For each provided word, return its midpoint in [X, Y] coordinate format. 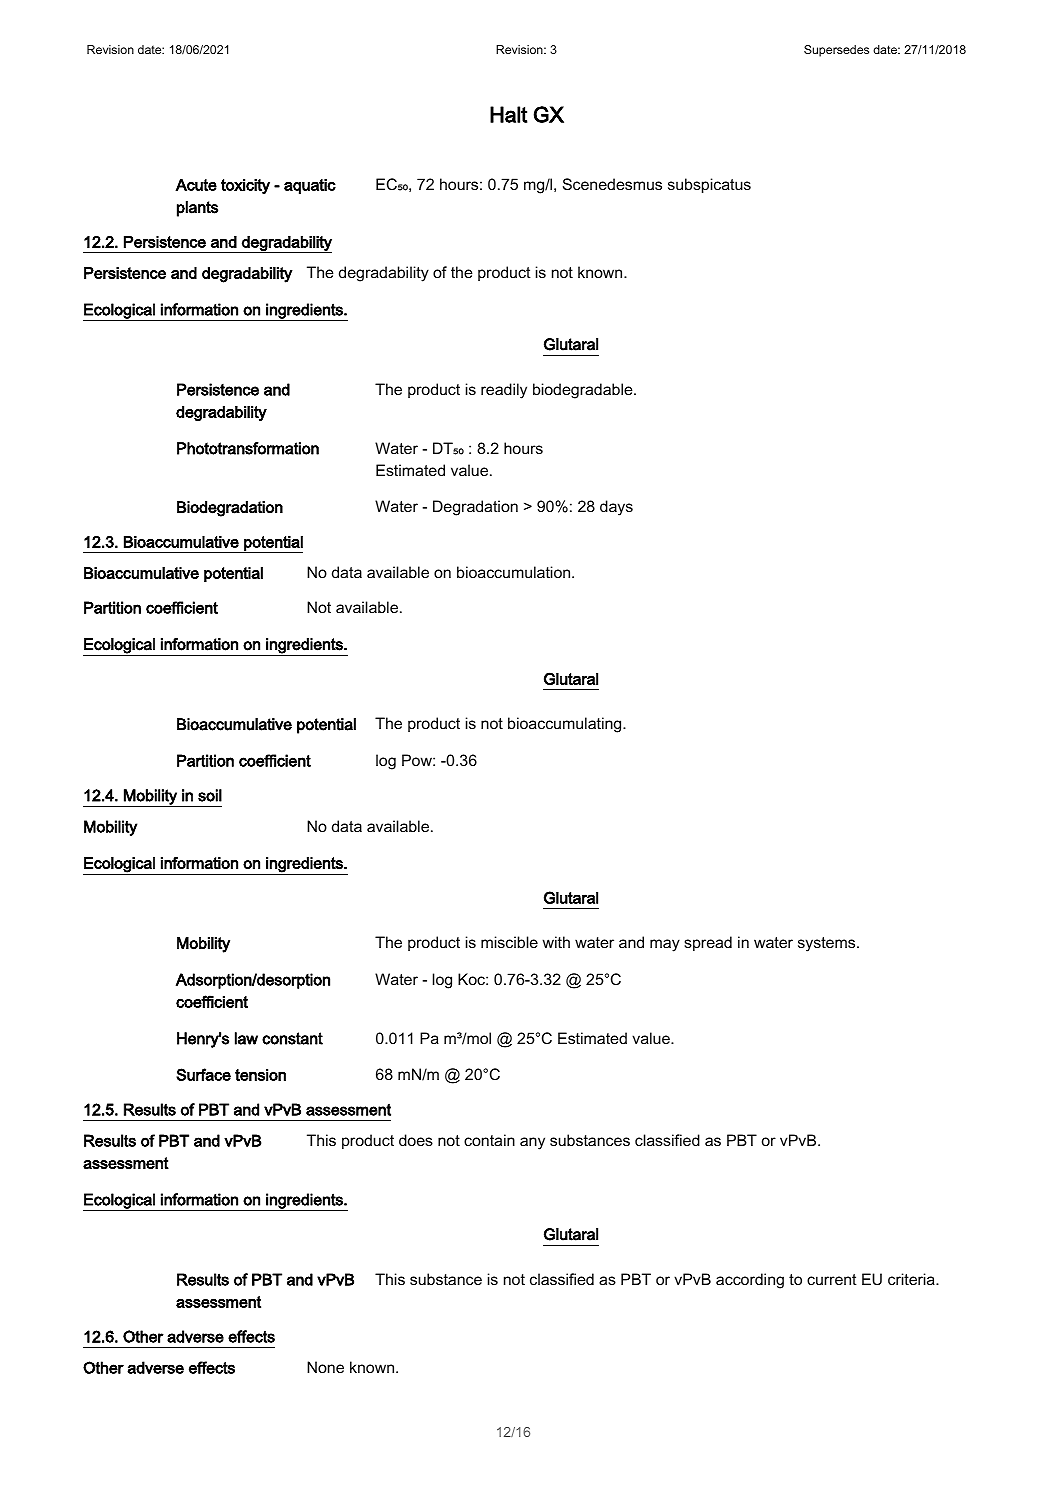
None [325, 1367]
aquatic [310, 186]
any [532, 1143]
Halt [508, 114]
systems [828, 944]
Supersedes [836, 51]
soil [210, 795]
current [832, 1279]
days [616, 508]
